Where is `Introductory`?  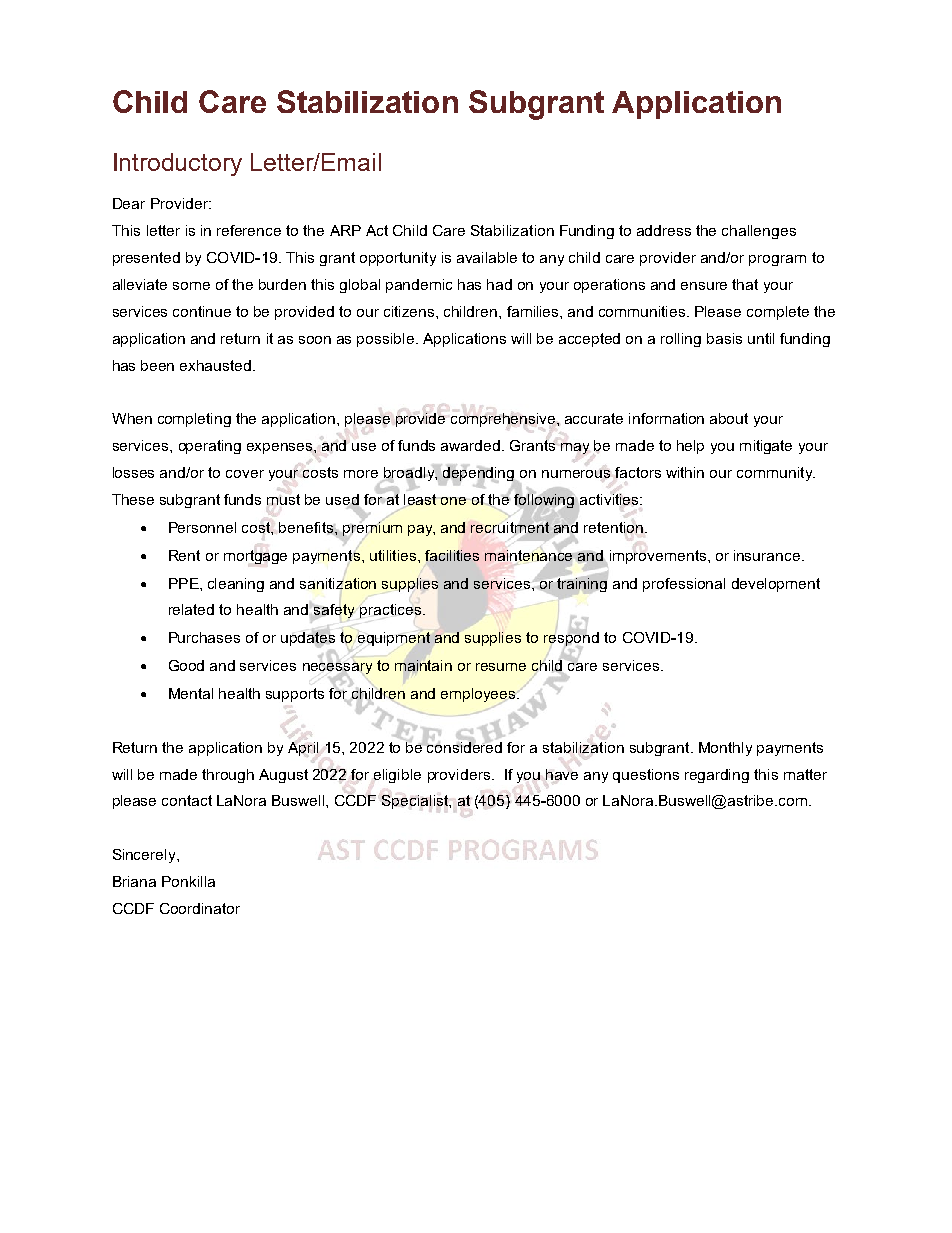
Introductory is located at coordinates (178, 164).
